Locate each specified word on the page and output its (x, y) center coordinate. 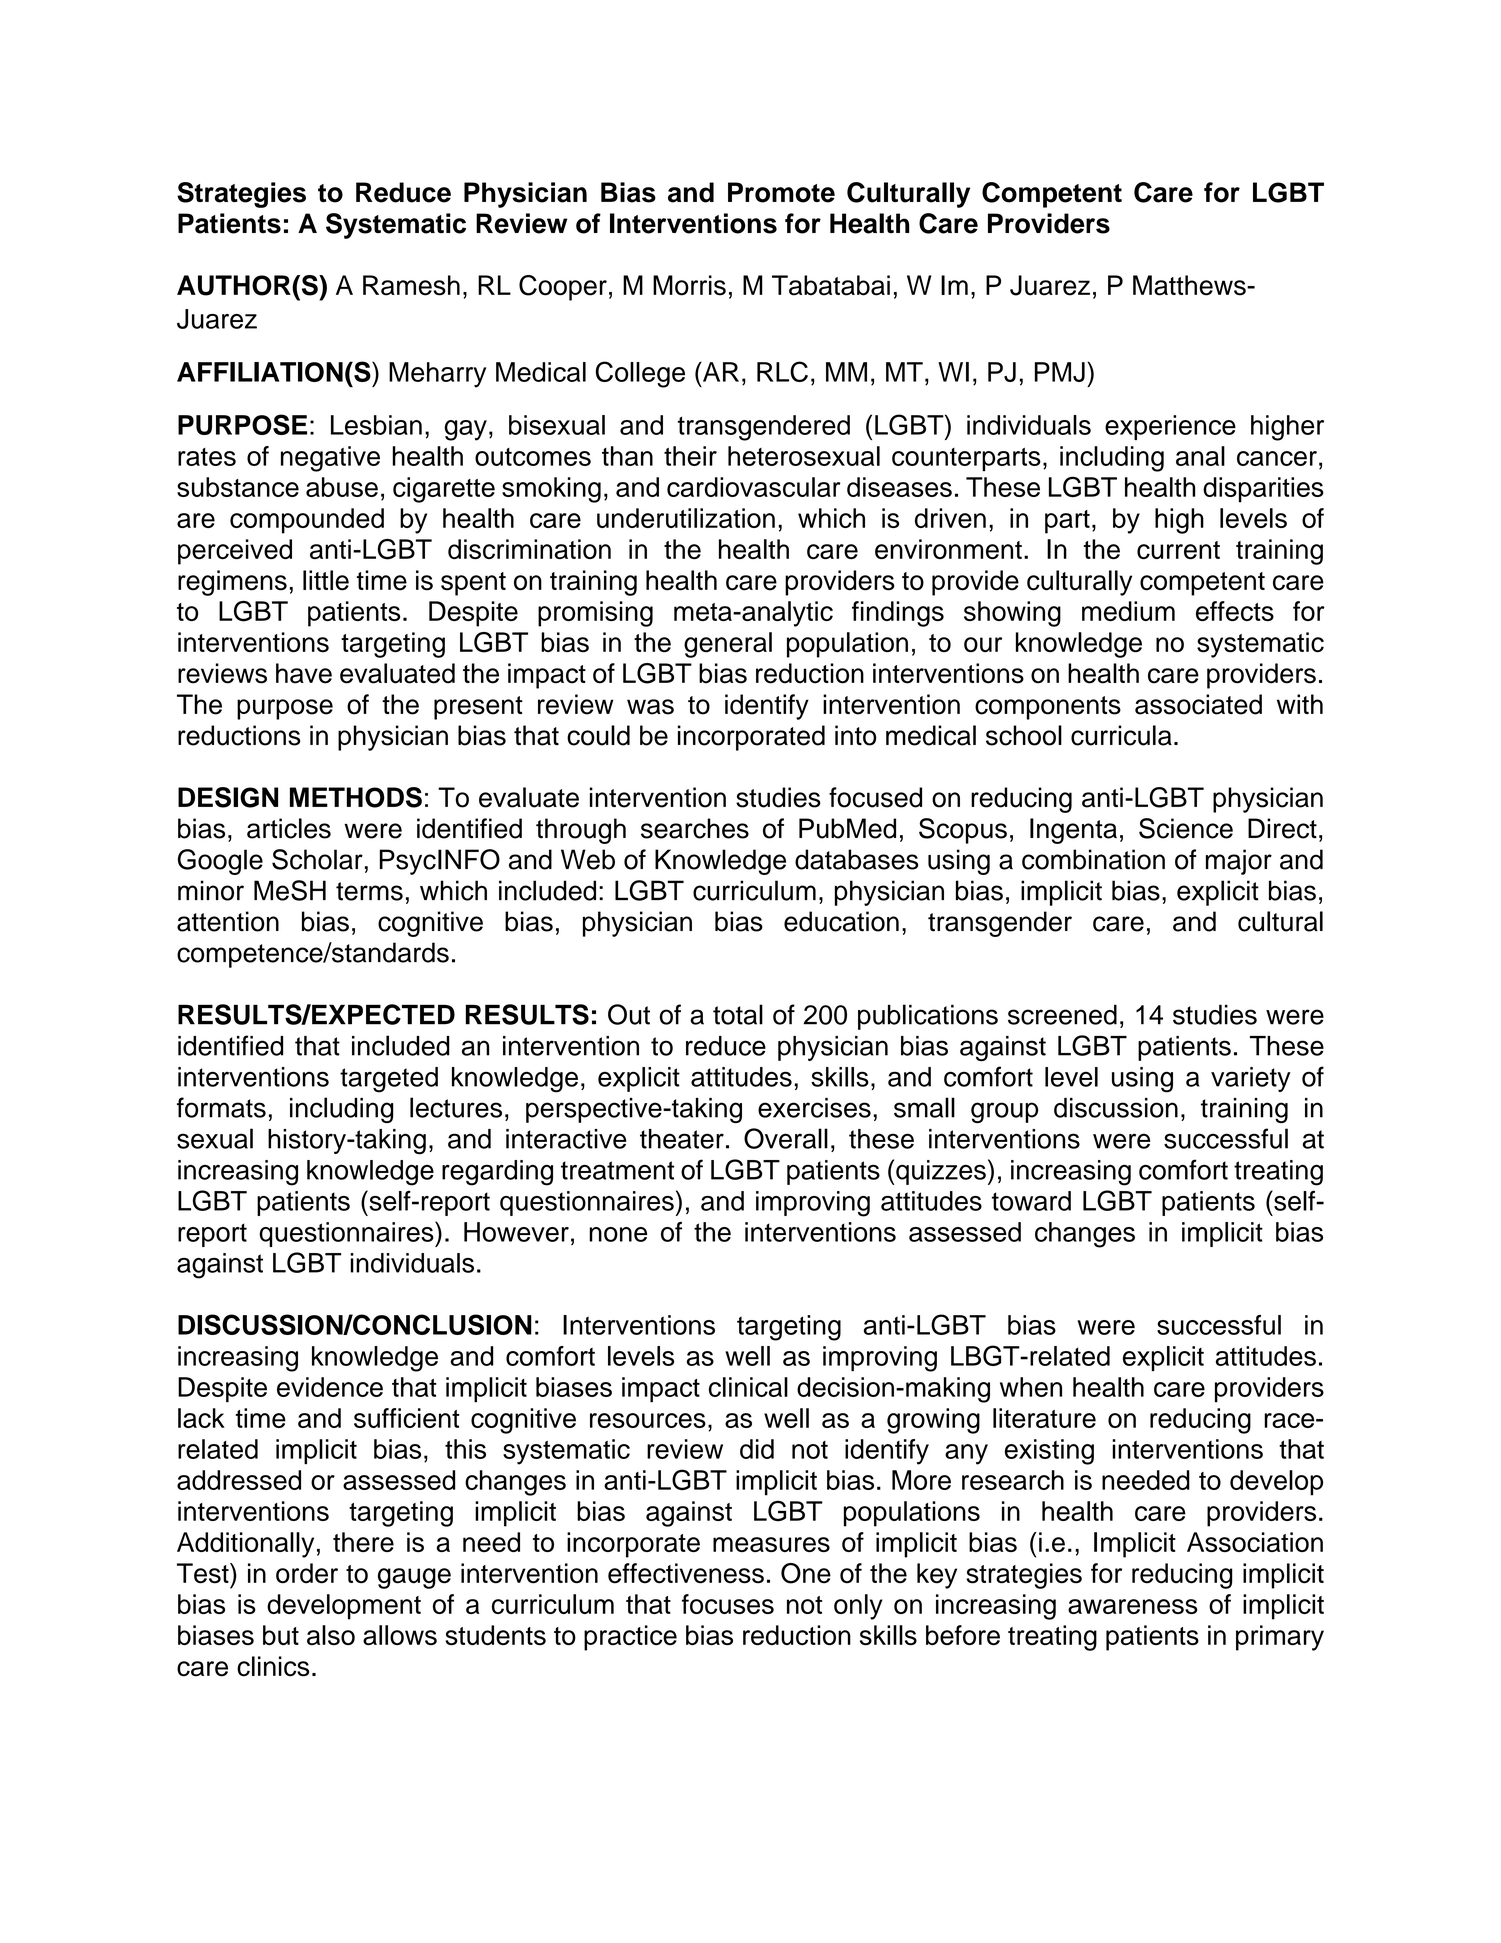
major (1239, 862)
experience (1170, 427)
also (331, 1635)
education (841, 921)
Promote (781, 192)
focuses (728, 1604)
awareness (1133, 1606)
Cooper (563, 288)
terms (369, 891)
